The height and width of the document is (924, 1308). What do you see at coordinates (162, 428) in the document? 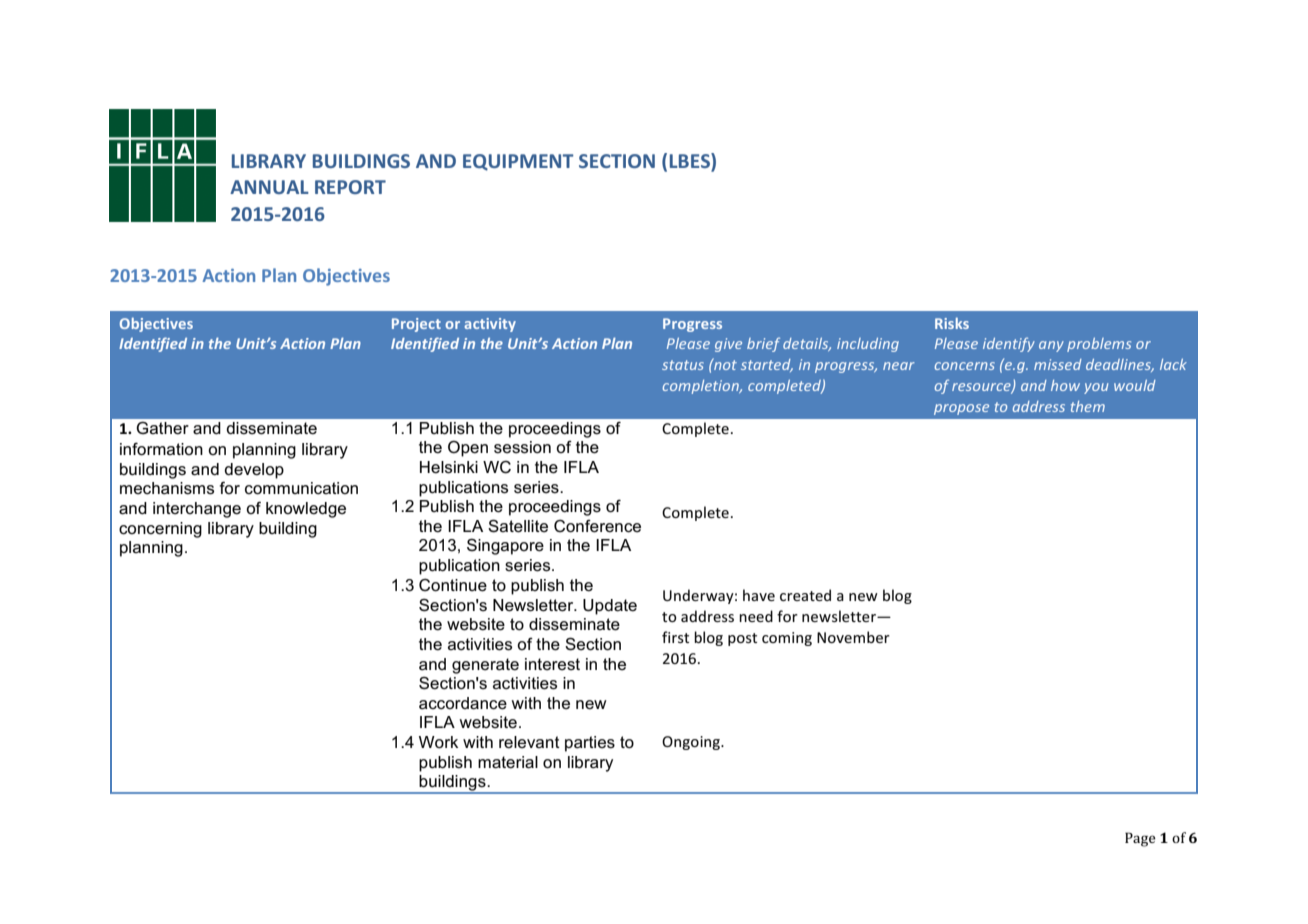
I see `Gather` at bounding box center [162, 428].
